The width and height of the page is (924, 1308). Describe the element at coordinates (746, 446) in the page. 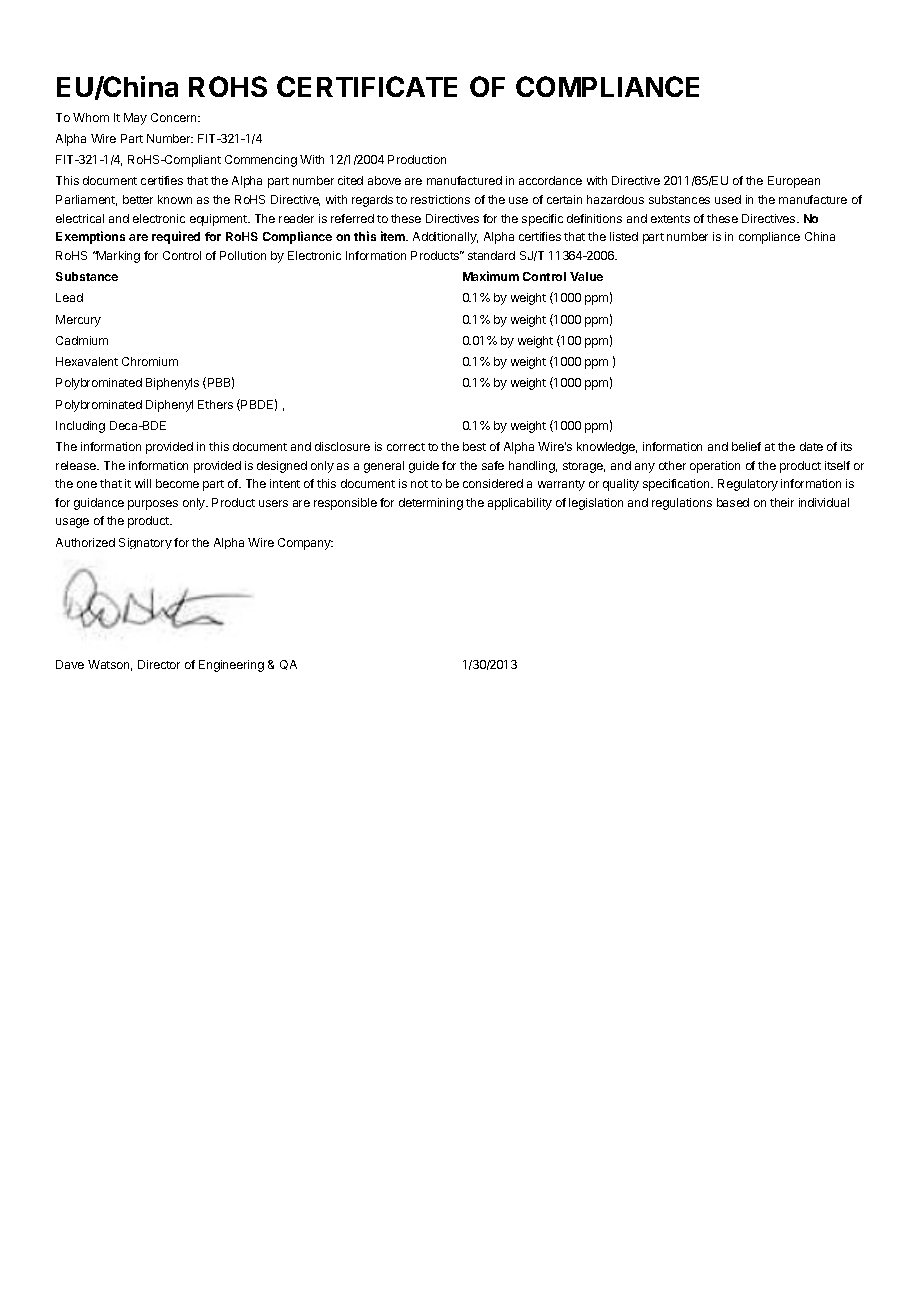

I see `belief` at that location.
